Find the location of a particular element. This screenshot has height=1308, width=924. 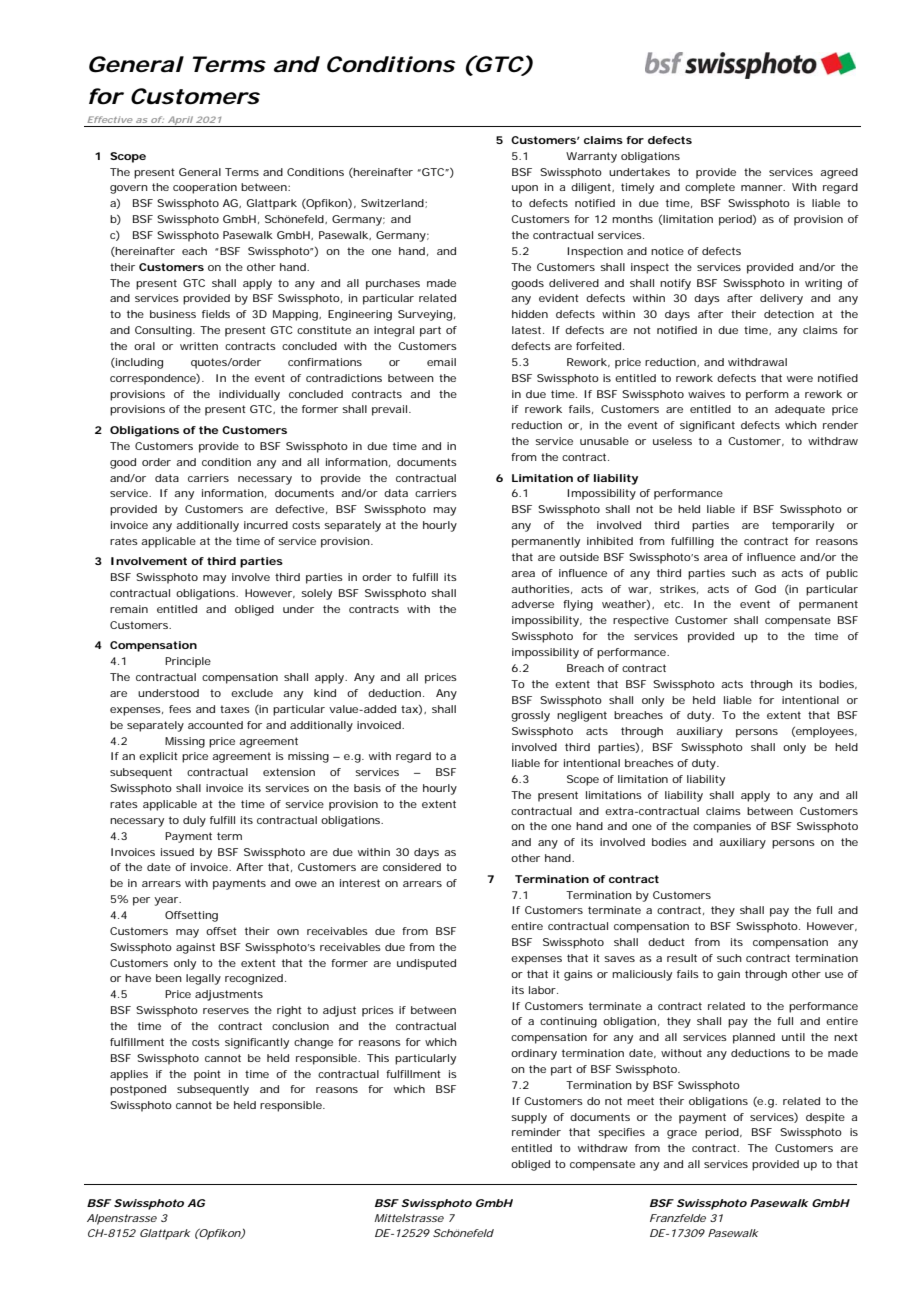

despite is located at coordinates (825, 1118).
